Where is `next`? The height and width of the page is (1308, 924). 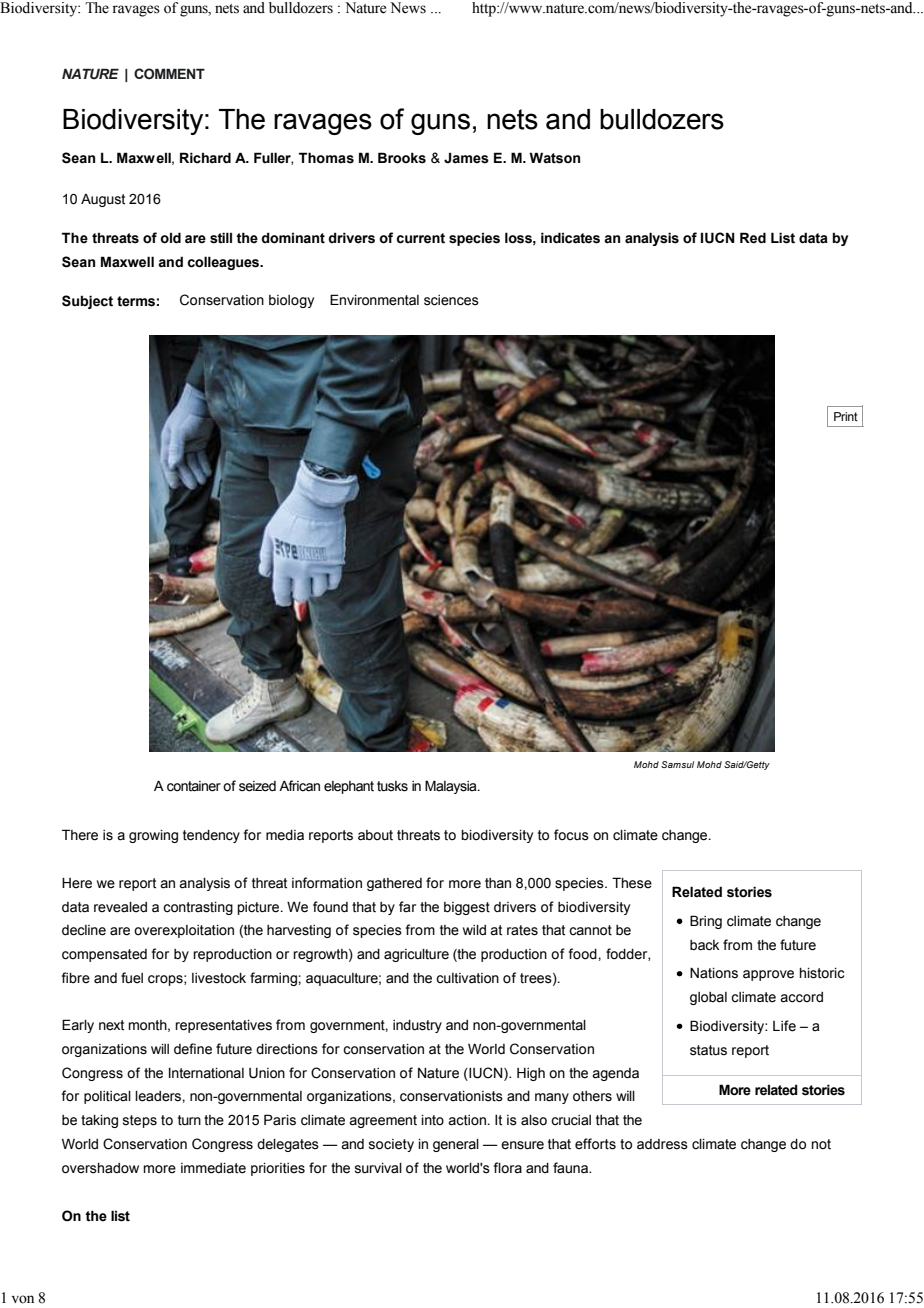 next is located at coordinates (111, 1025).
